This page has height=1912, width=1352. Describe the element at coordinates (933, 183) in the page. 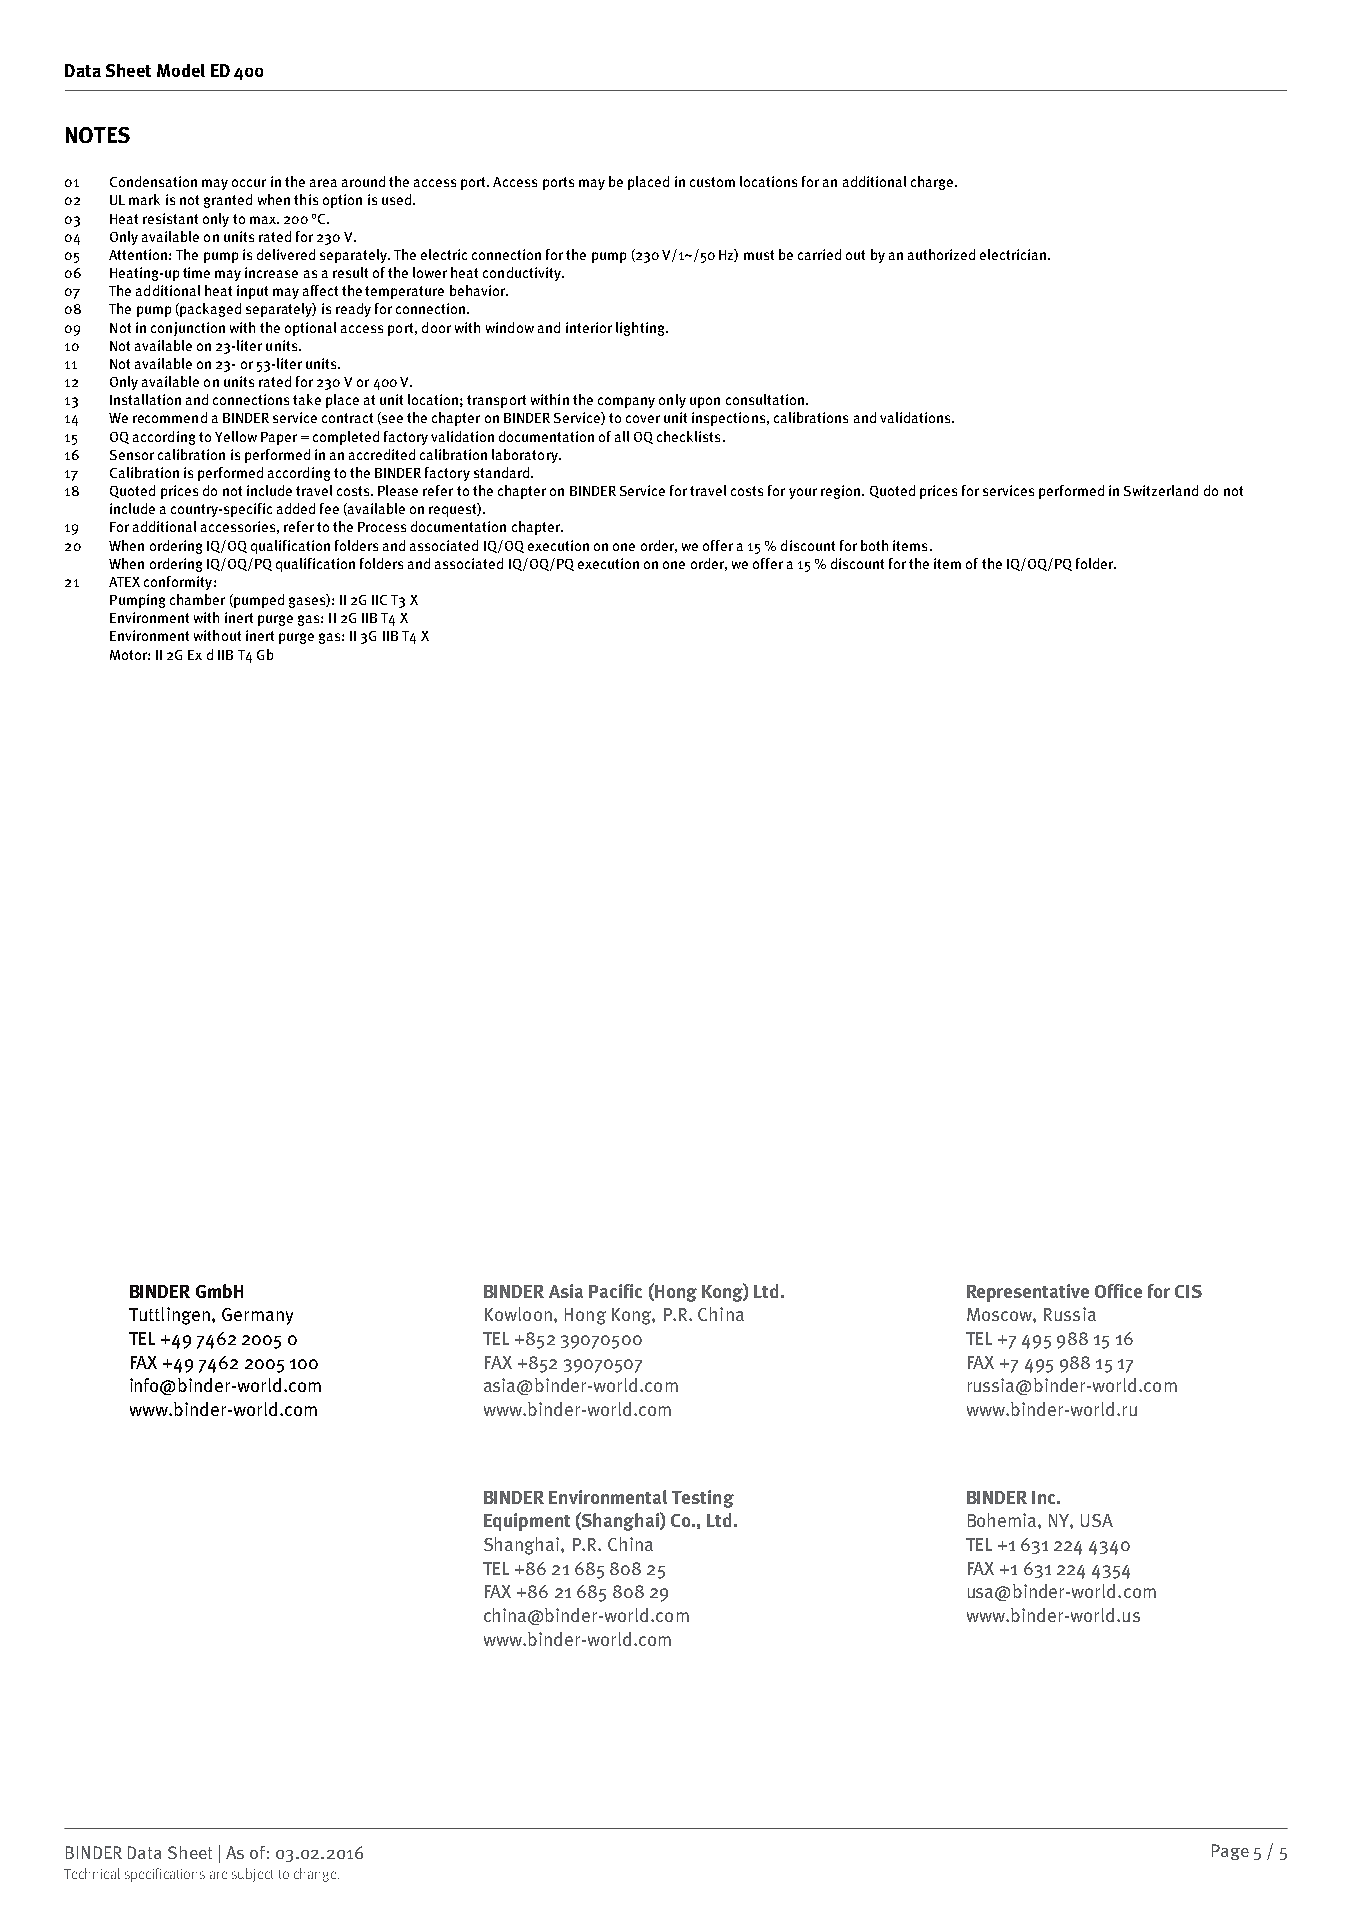

I see `charge` at that location.
